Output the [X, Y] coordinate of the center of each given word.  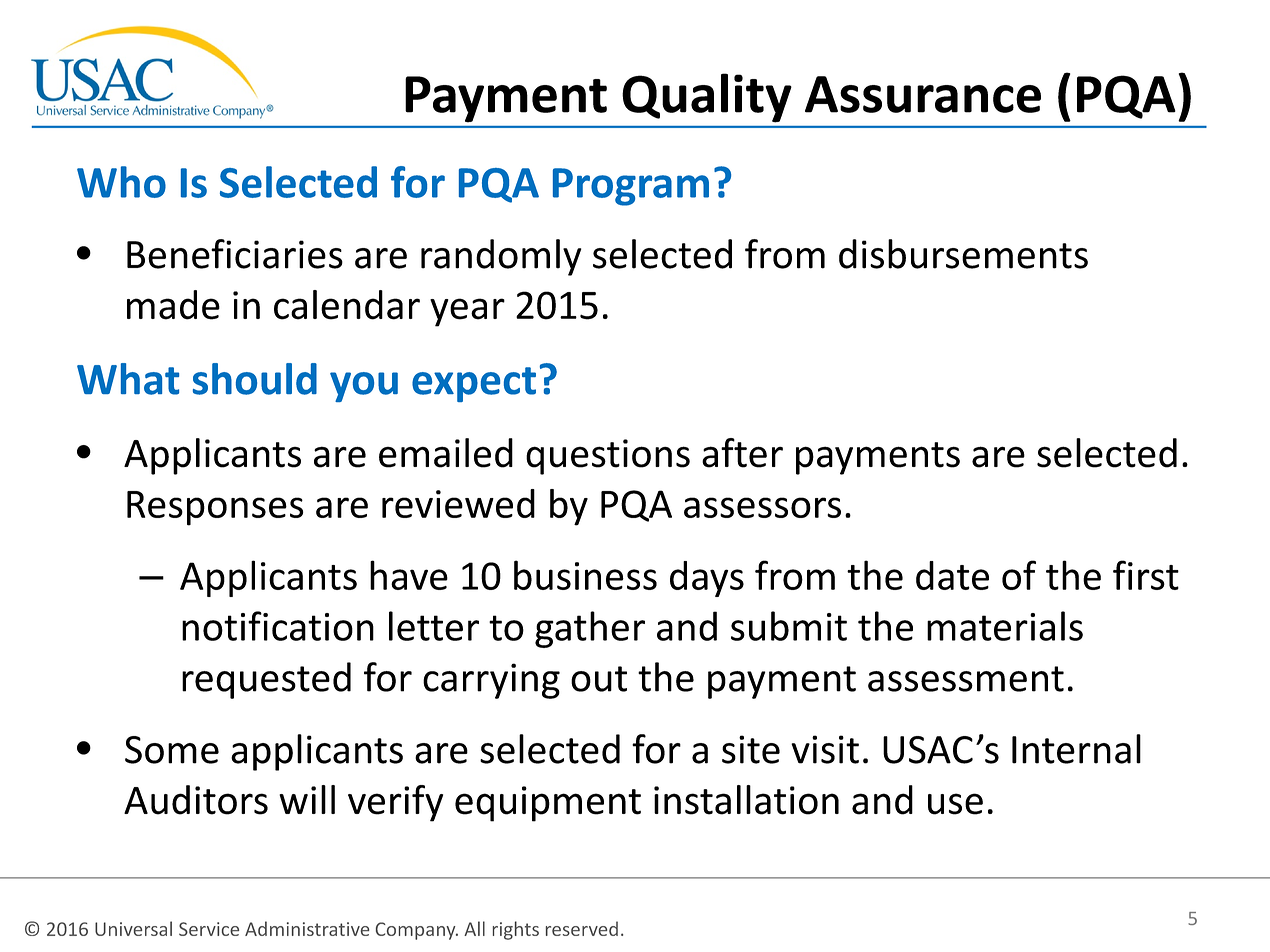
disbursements [963, 254]
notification [278, 626]
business [585, 575]
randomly [501, 257]
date [952, 575]
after [742, 453]
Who [121, 182]
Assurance [923, 94]
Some [172, 750]
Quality [706, 98]
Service [209, 929]
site [751, 749]
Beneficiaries [235, 254]
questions [608, 457]
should [255, 379]
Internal [1076, 749]
